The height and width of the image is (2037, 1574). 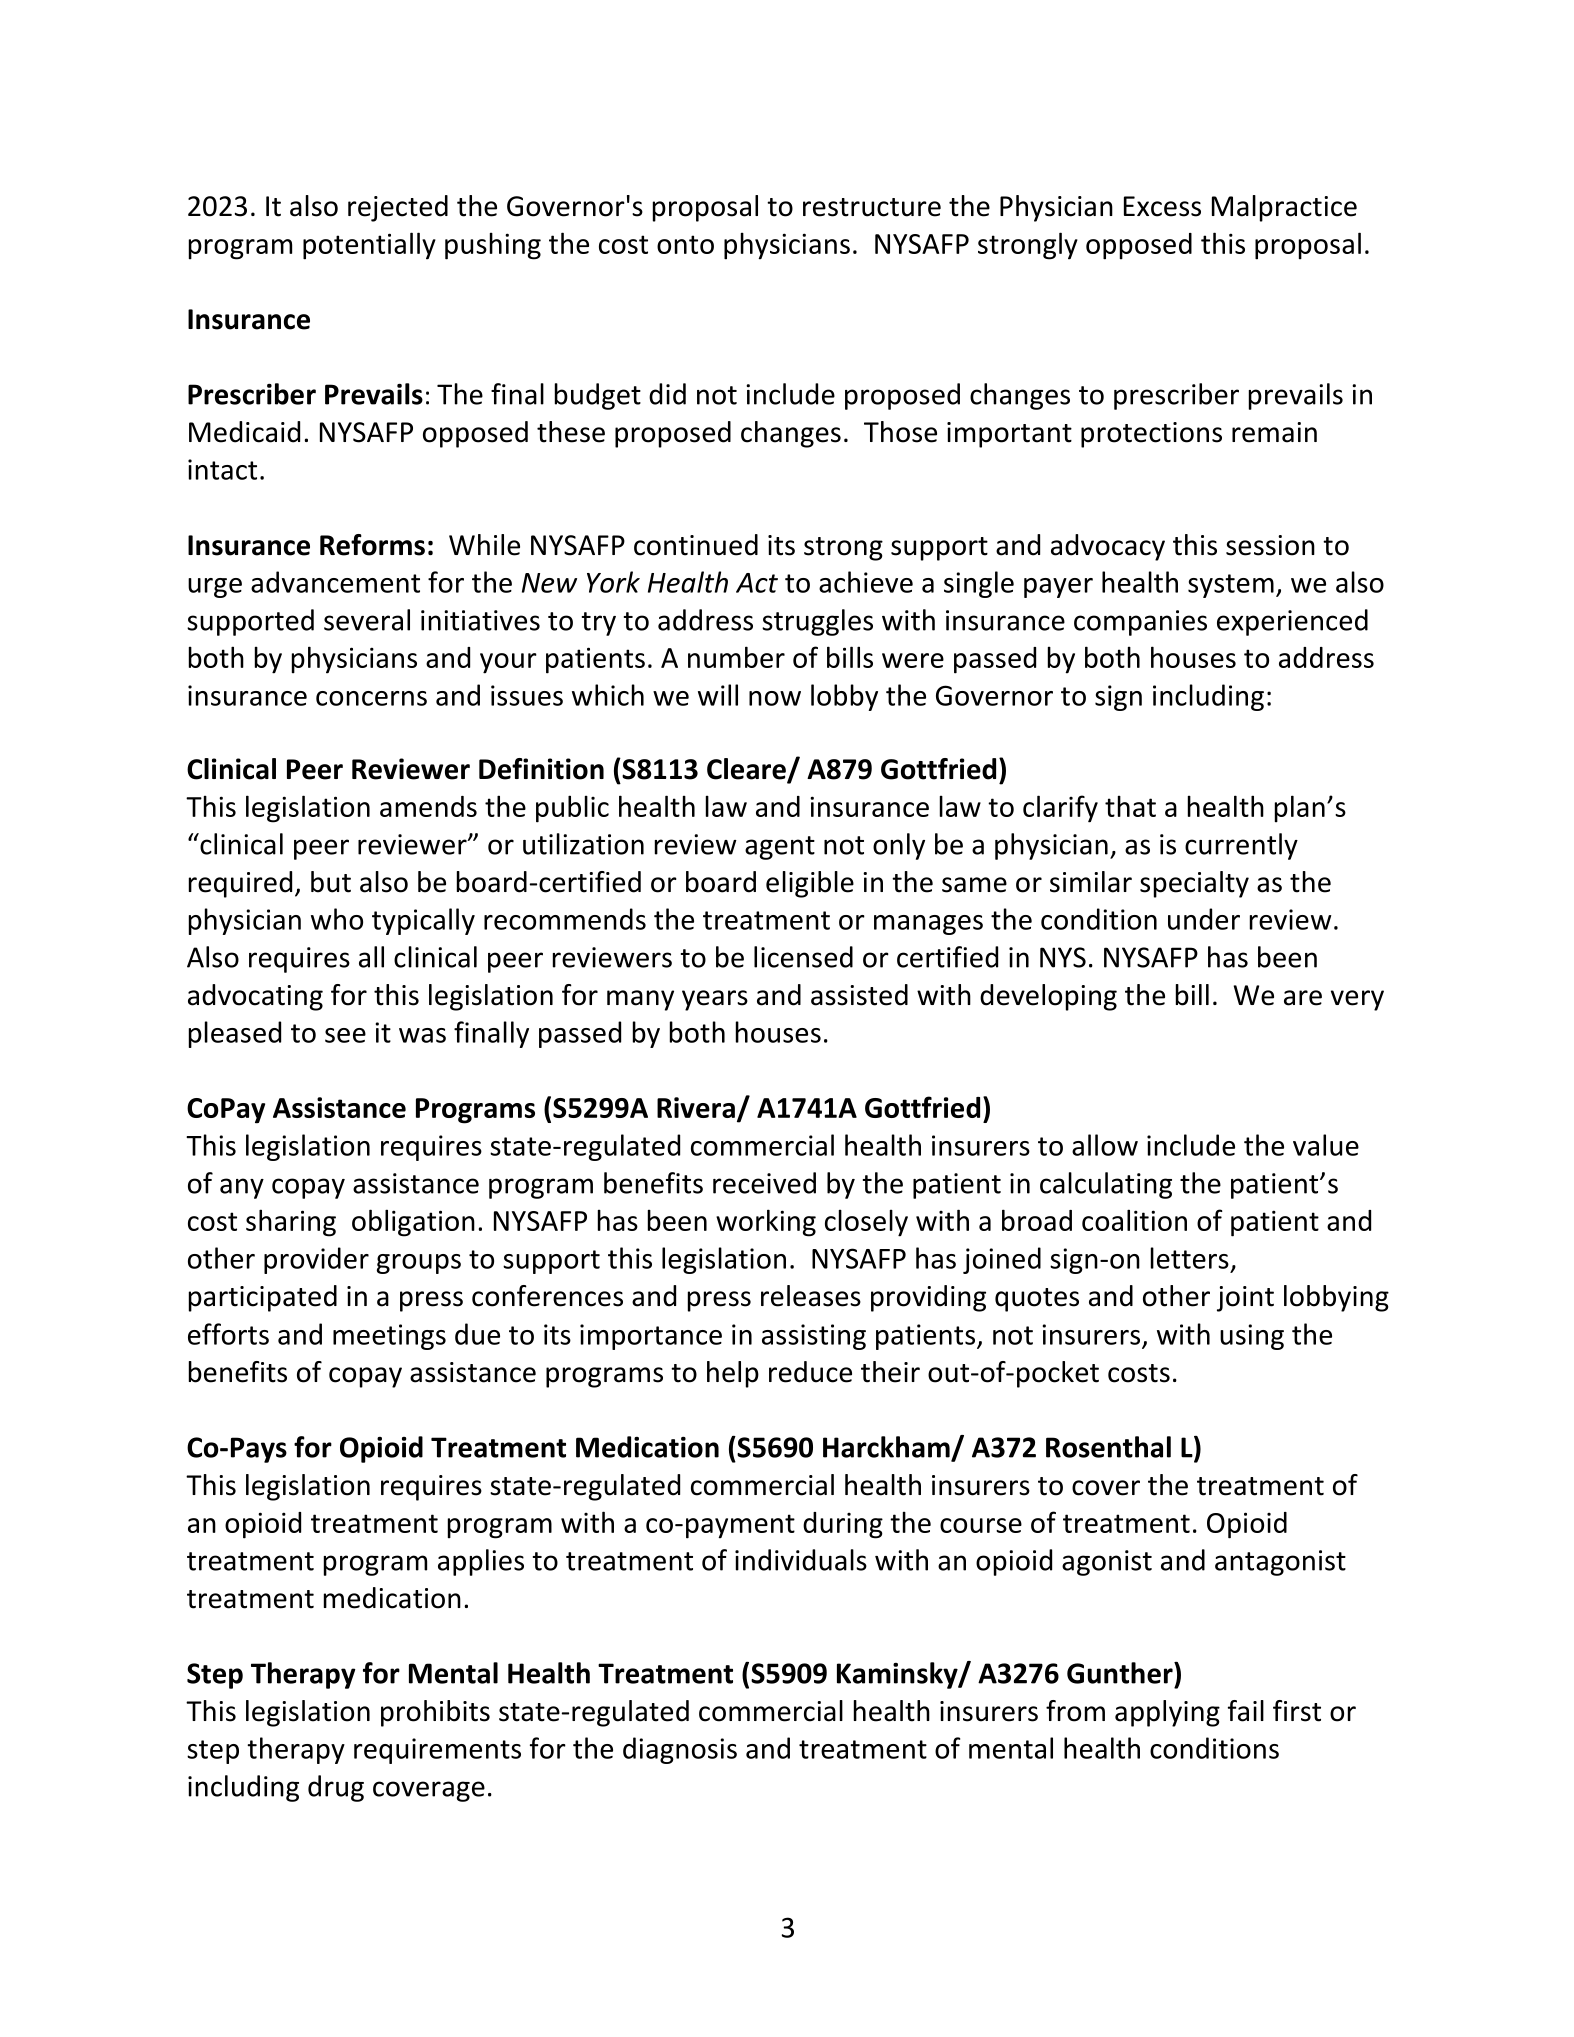 What do you see at coordinates (369, 246) in the image?
I see `potentially` at bounding box center [369, 246].
